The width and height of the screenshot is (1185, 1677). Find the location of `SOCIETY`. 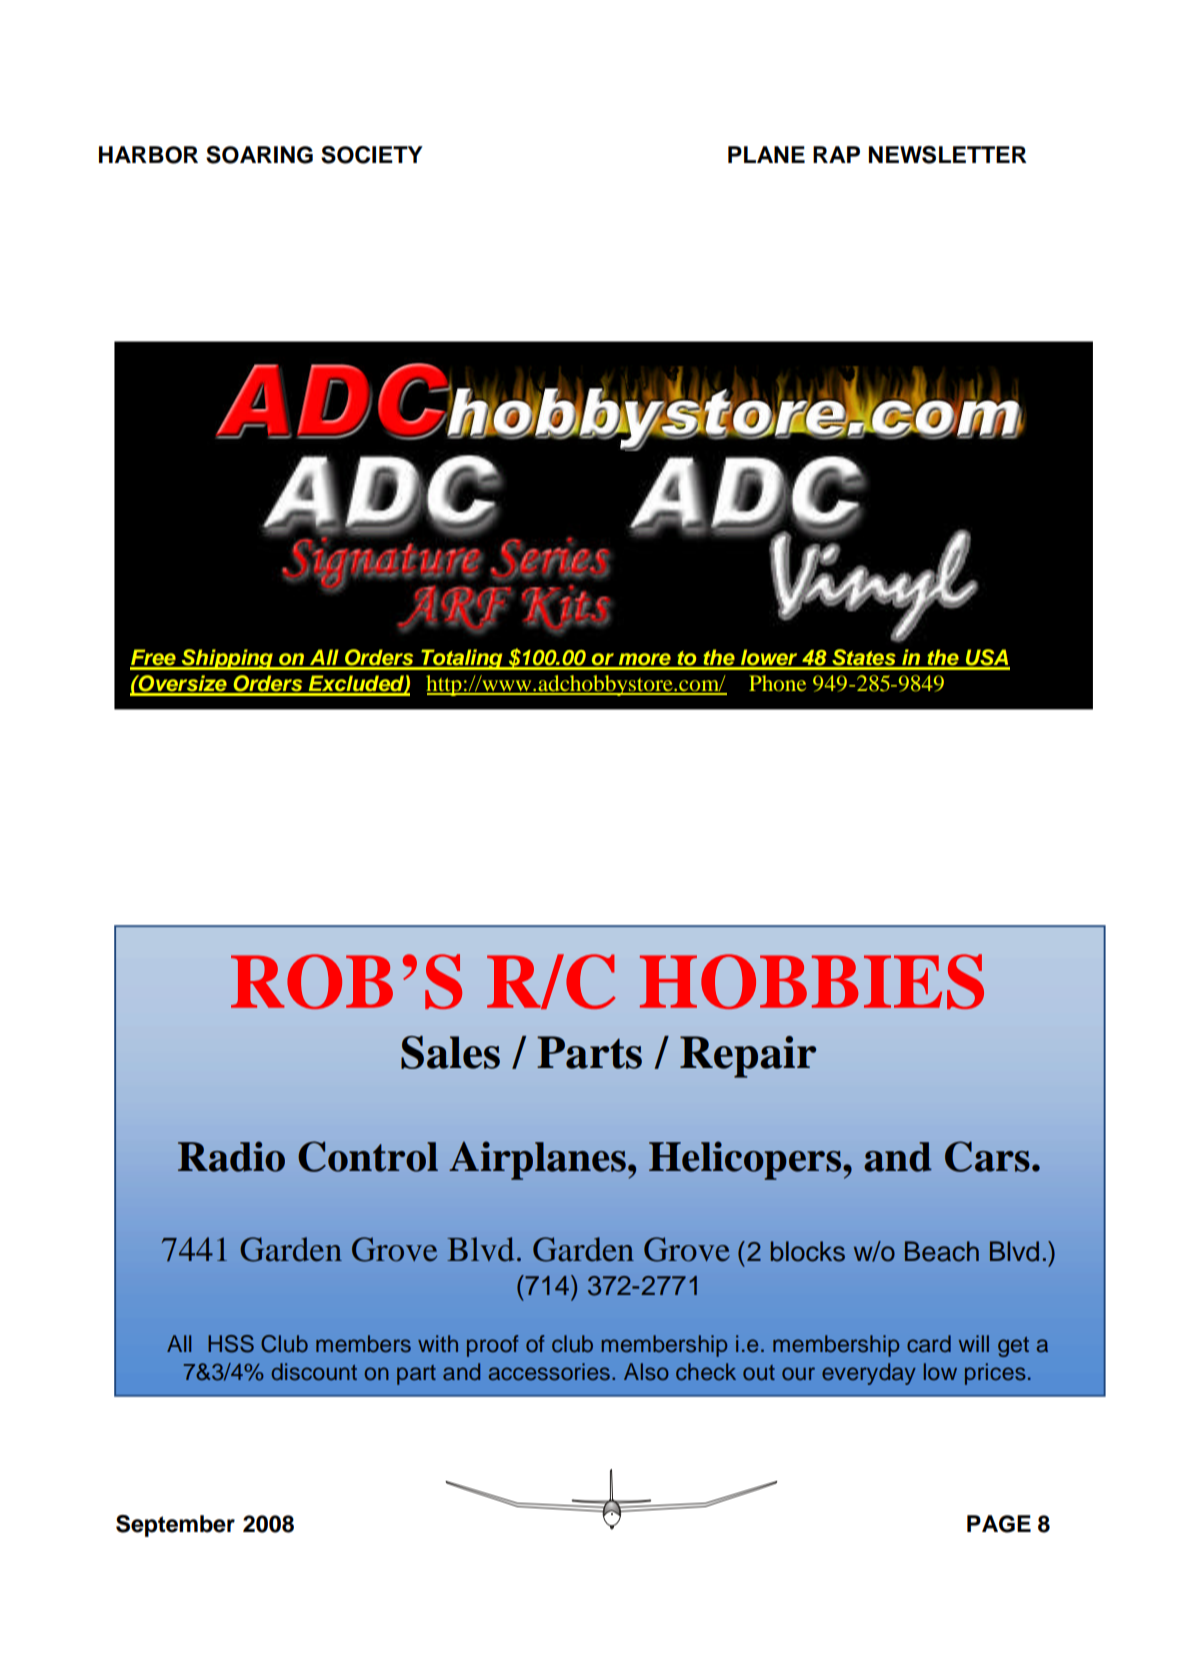

SOCIETY is located at coordinates (372, 155).
